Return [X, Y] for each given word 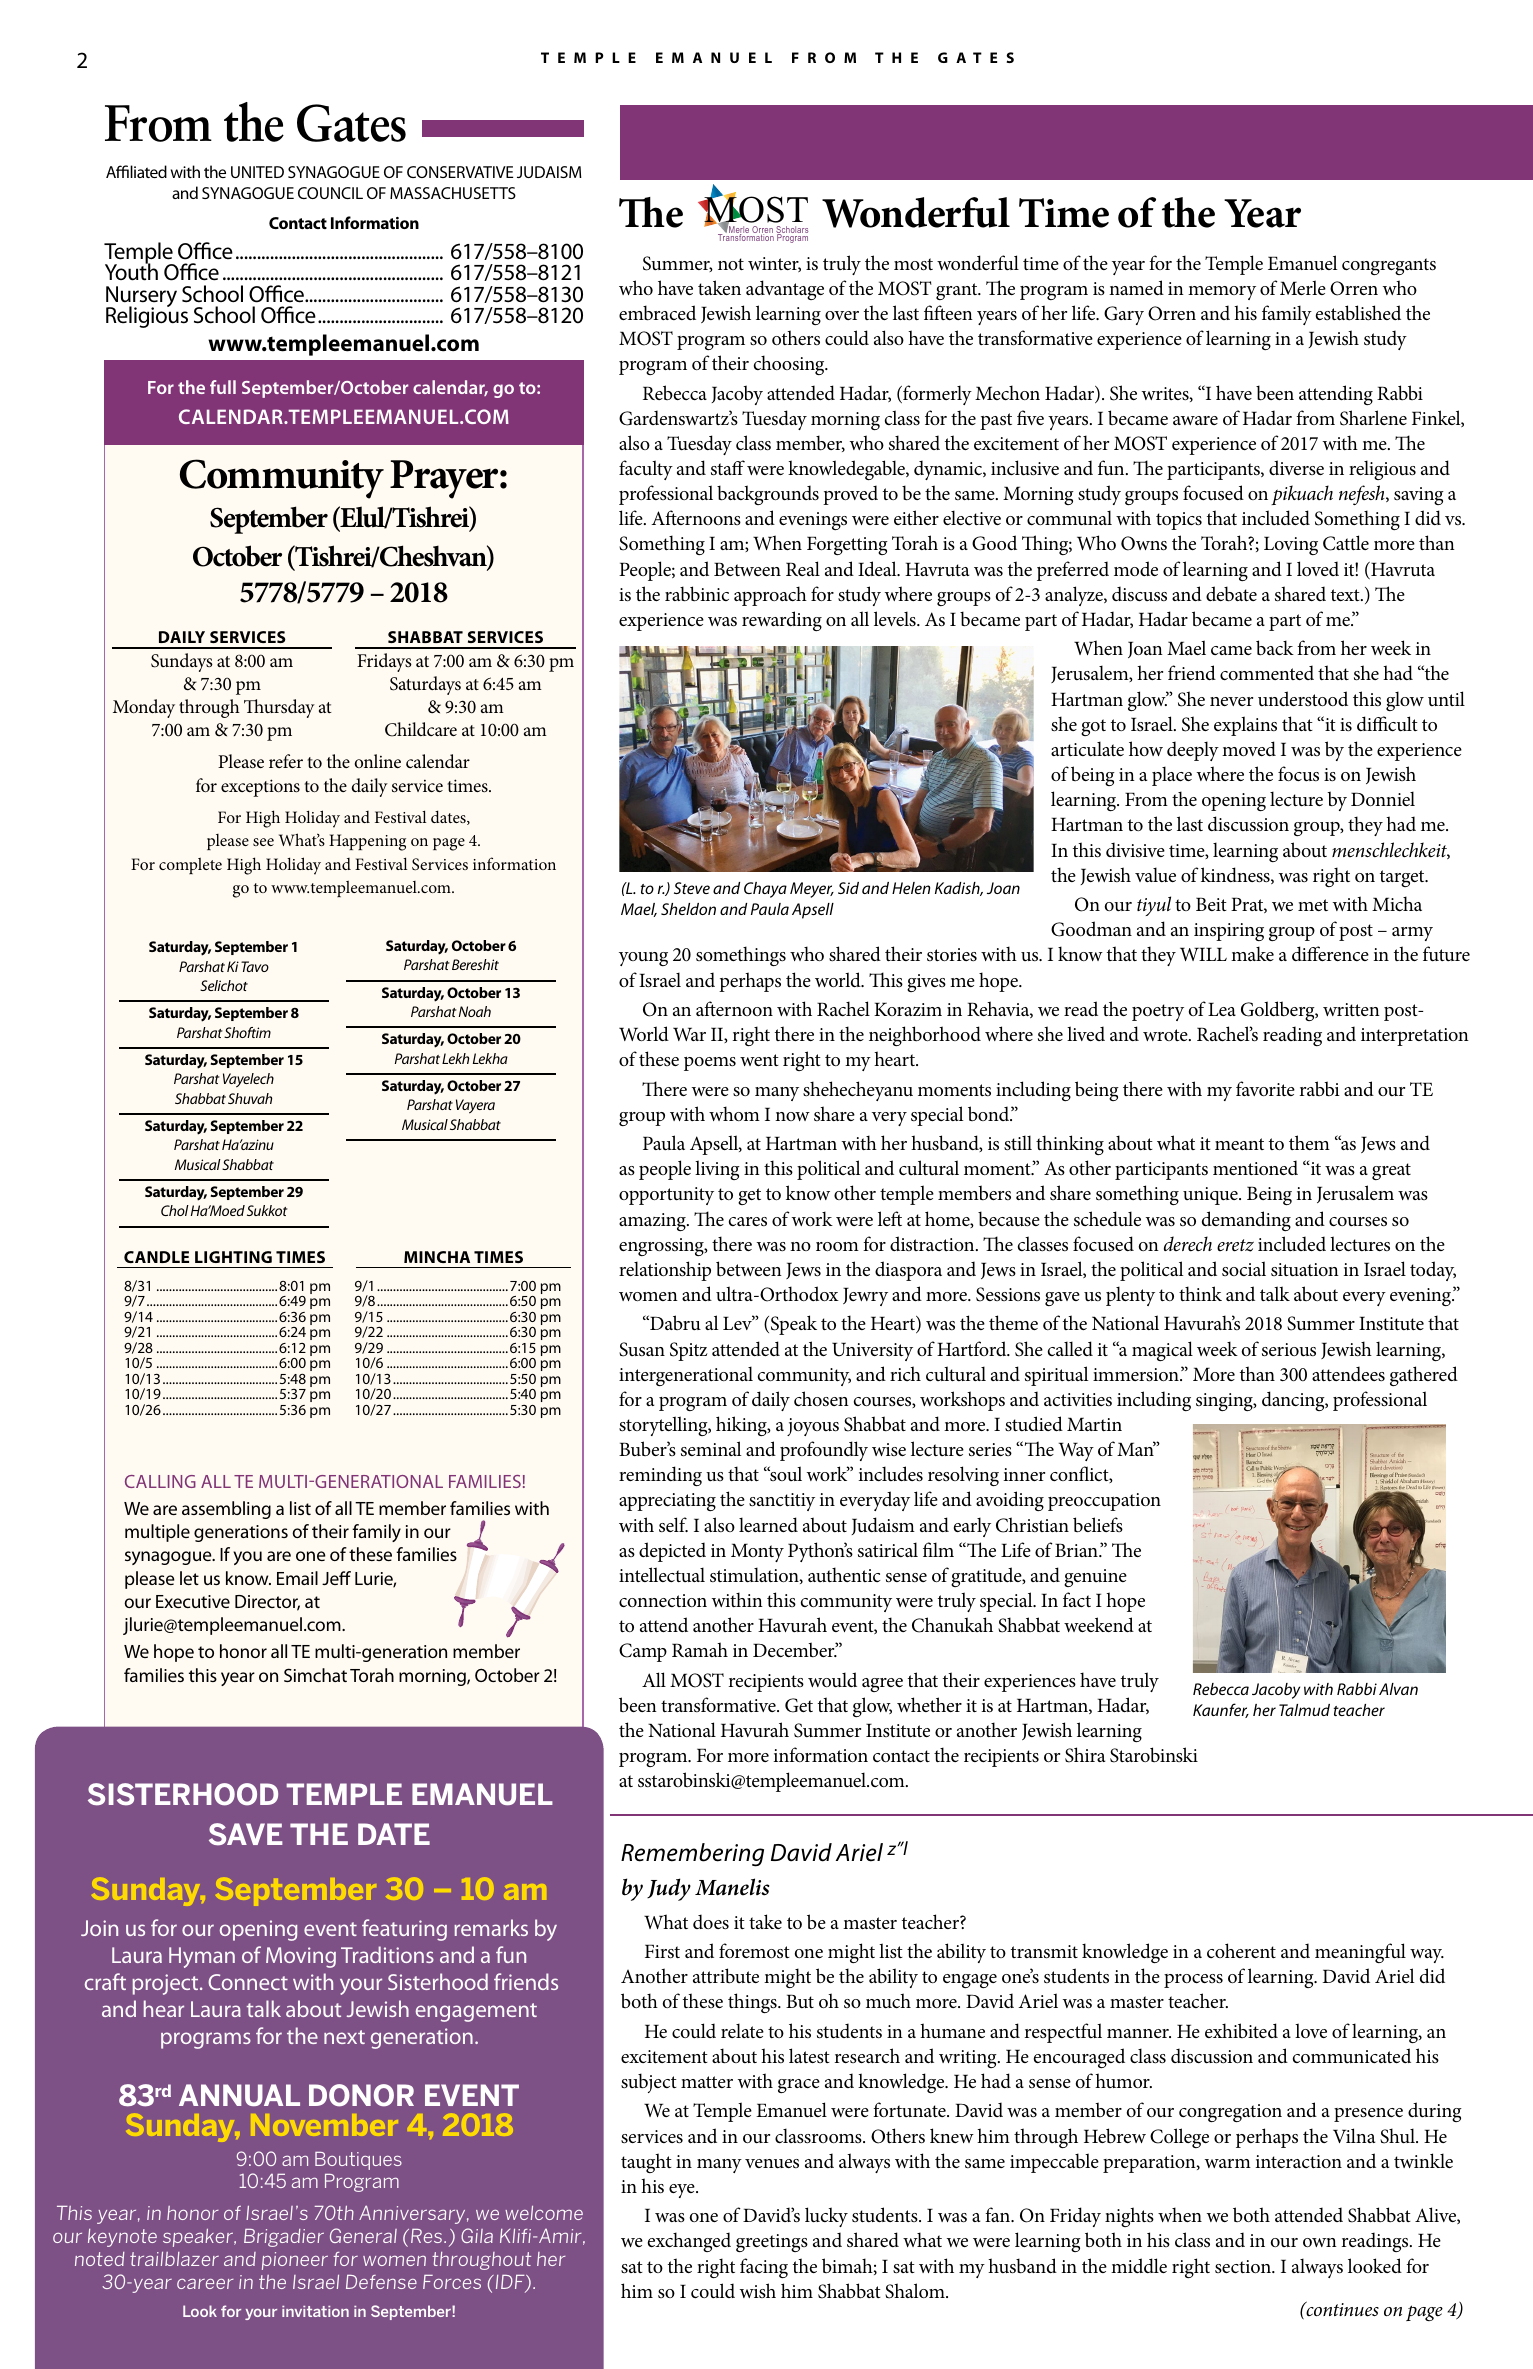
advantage [785, 290]
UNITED [257, 172]
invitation [315, 2311]
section [1244, 2266]
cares [748, 1221]
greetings [772, 2243]
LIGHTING [233, 1257]
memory [1222, 293]
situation [1305, 1270]
